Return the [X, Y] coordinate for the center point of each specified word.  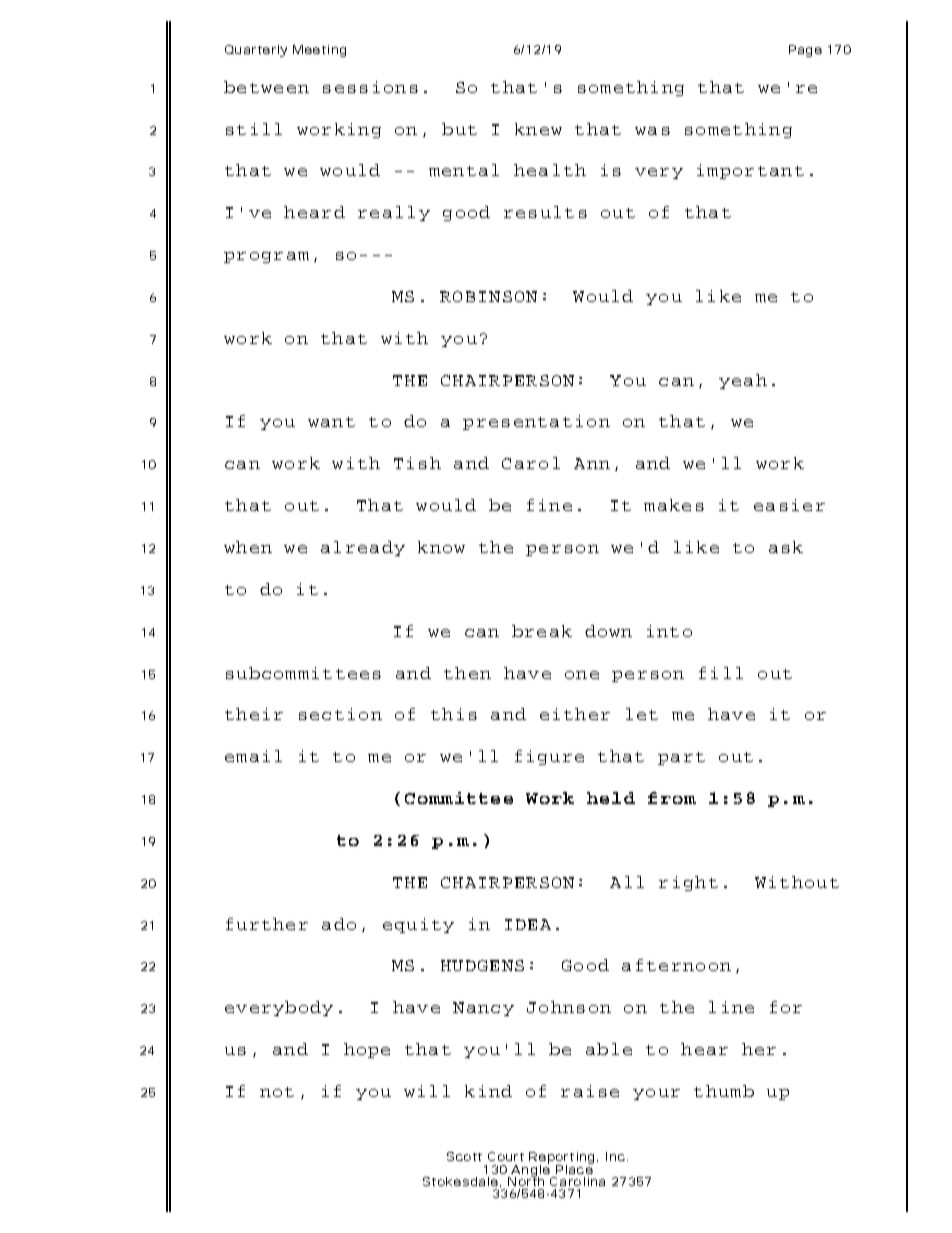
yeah [743, 381]
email [253, 756]
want [331, 422]
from [672, 798]
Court [506, 1156]
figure [549, 757]
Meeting [319, 51]
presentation [536, 422]
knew [538, 129]
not [277, 1092]
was [652, 131]
